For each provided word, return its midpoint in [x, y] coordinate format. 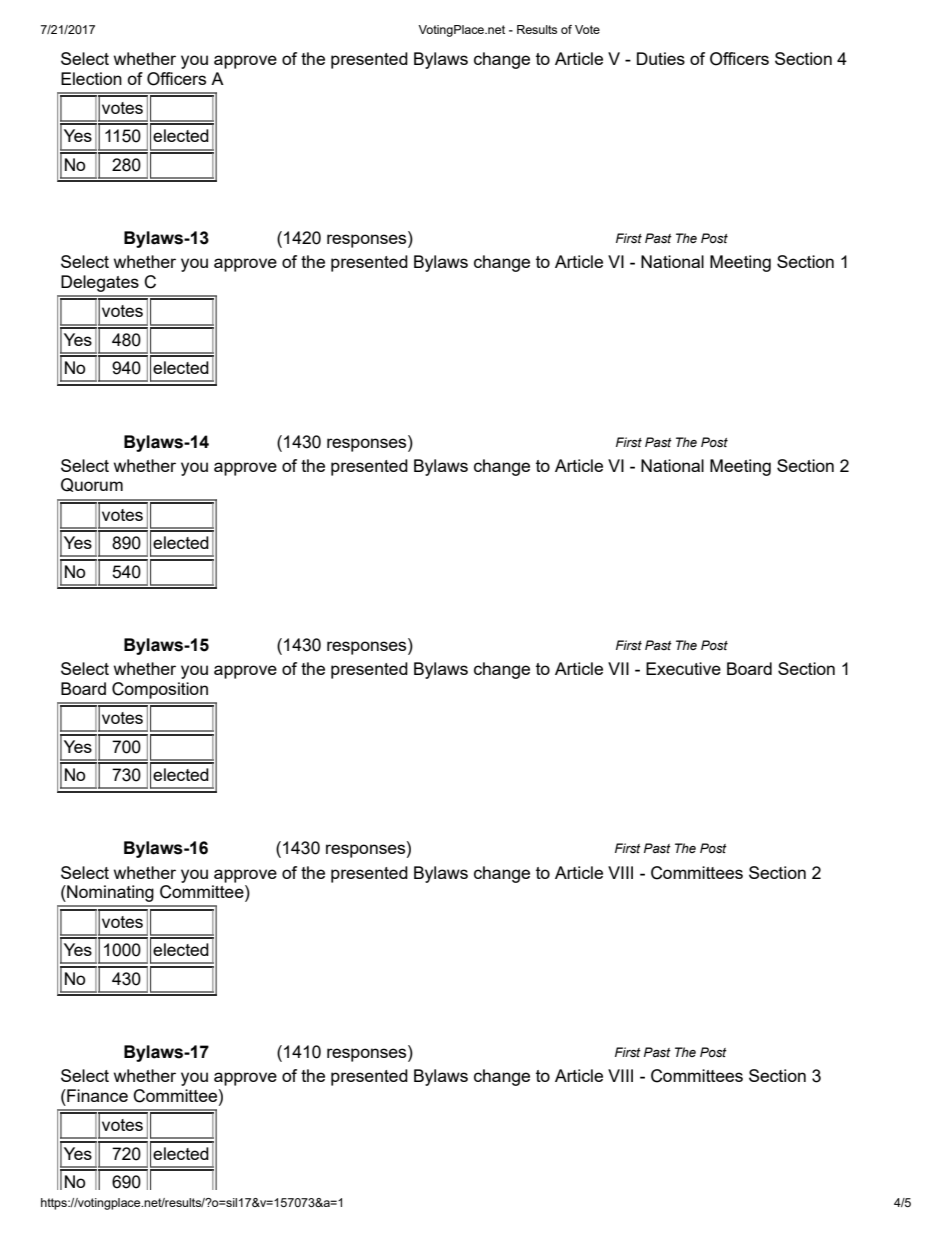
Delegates [100, 283]
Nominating [109, 893]
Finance [96, 1095]
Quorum [92, 485]
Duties [661, 58]
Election [91, 78]
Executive [683, 668]
